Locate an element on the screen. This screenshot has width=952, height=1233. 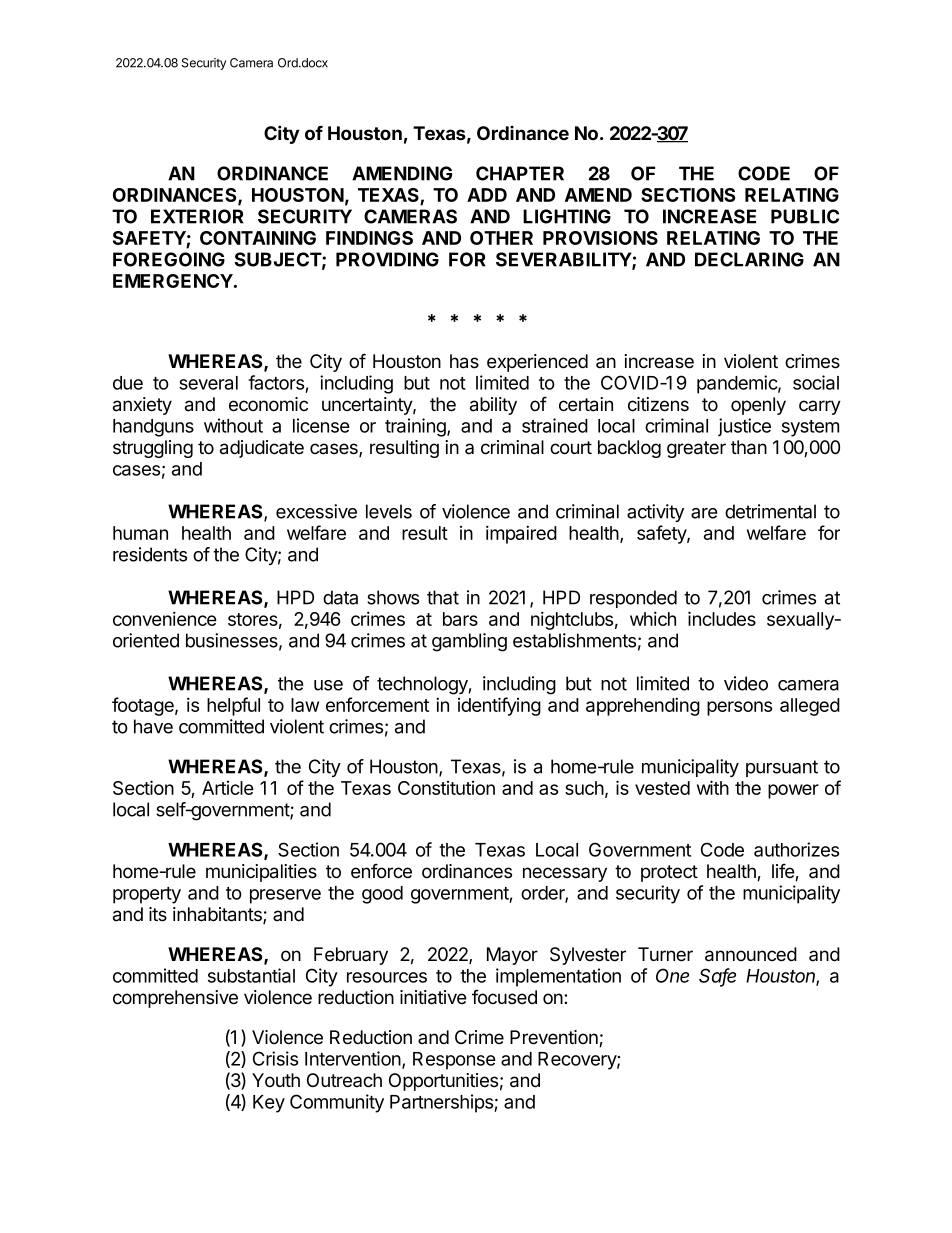
Youth is located at coordinates (276, 1080).
